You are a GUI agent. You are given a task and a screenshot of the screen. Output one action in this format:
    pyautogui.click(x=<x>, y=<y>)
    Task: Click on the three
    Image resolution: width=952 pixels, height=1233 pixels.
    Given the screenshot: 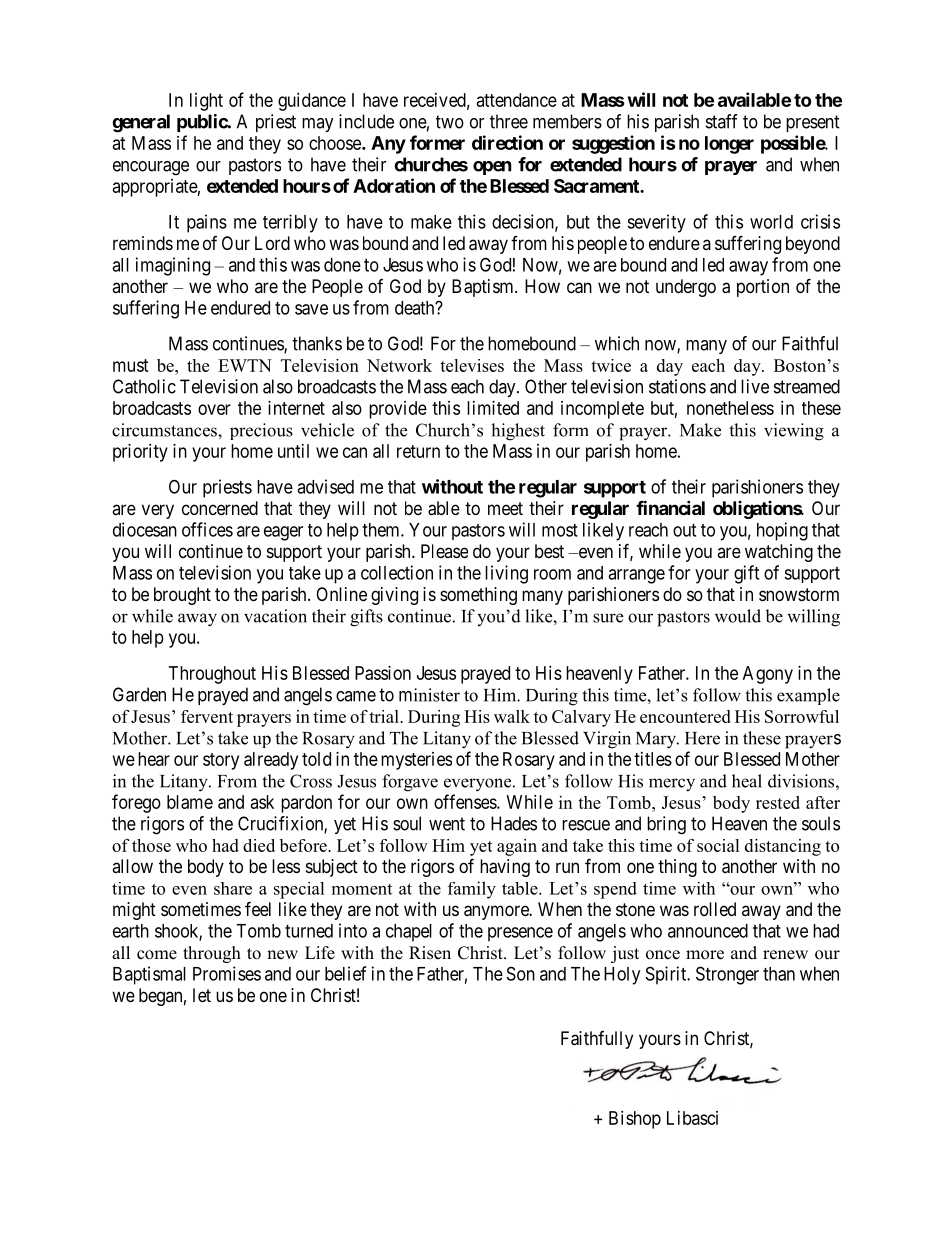 What is the action you would take?
    pyautogui.click(x=509, y=121)
